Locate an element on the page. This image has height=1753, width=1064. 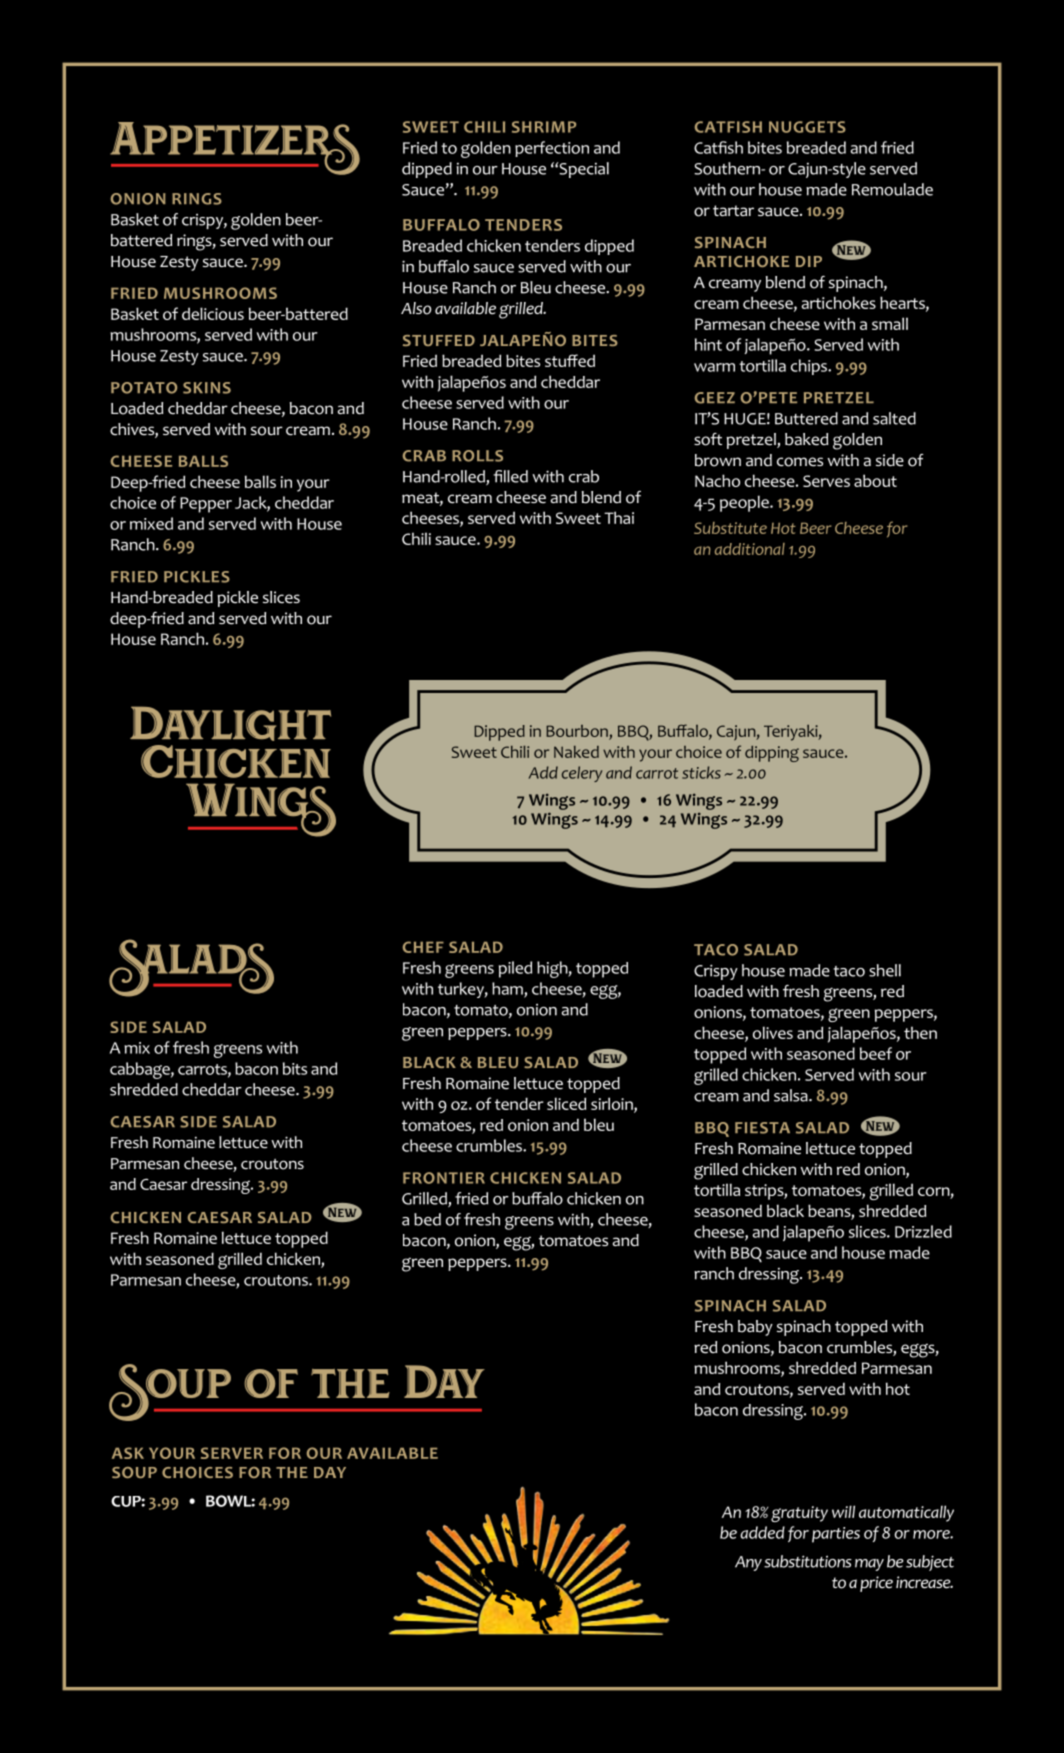
bits is located at coordinates (295, 1068).
